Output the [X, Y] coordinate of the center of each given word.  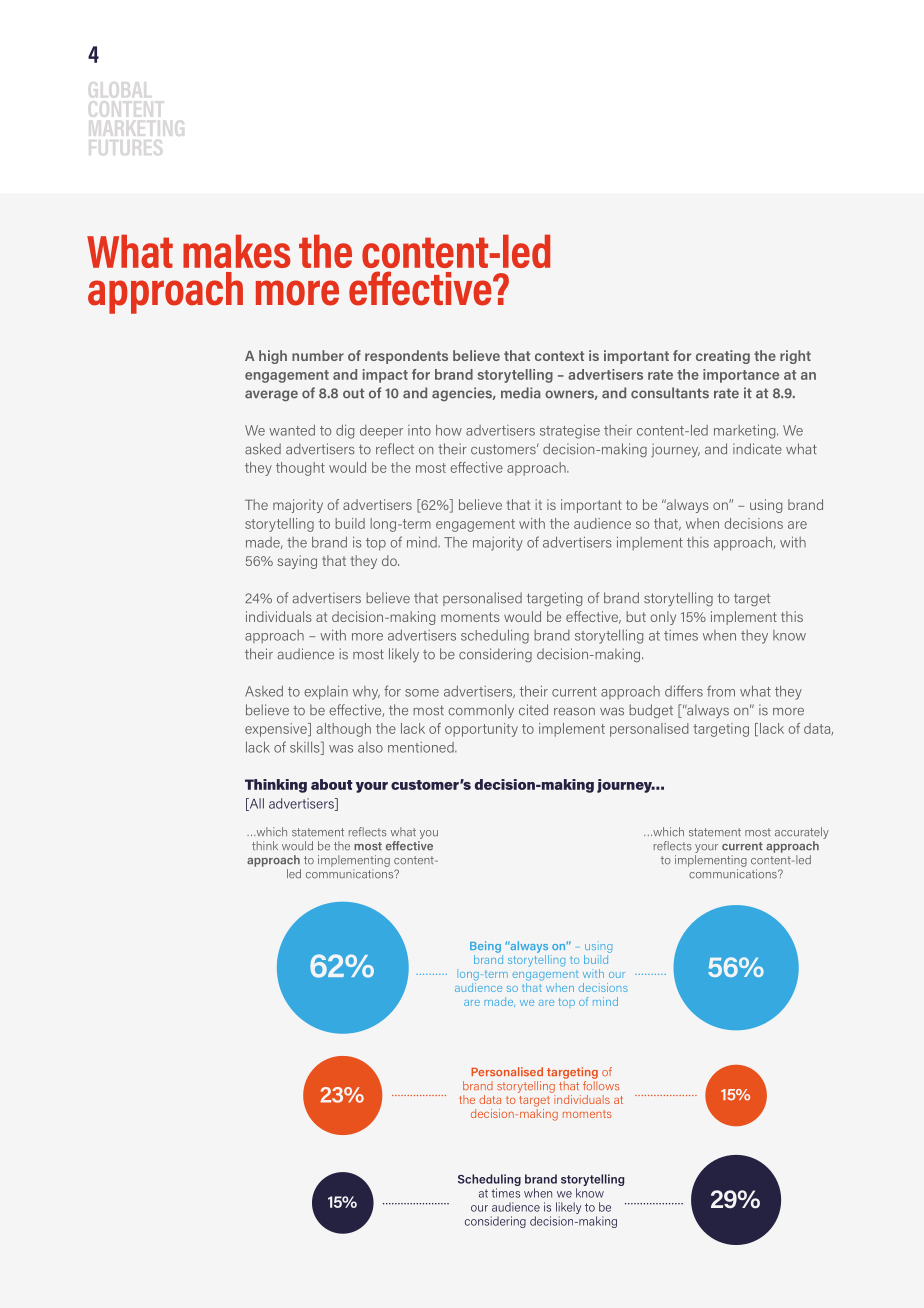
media [521, 393]
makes [237, 251]
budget [651, 711]
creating [723, 357]
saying [297, 562]
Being [485, 947]
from [721, 691]
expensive [277, 730]
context [559, 356]
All [255, 804]
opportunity [481, 730]
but [636, 616]
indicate [757, 449]
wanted [292, 430]
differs [684, 691]
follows [601, 1084]
